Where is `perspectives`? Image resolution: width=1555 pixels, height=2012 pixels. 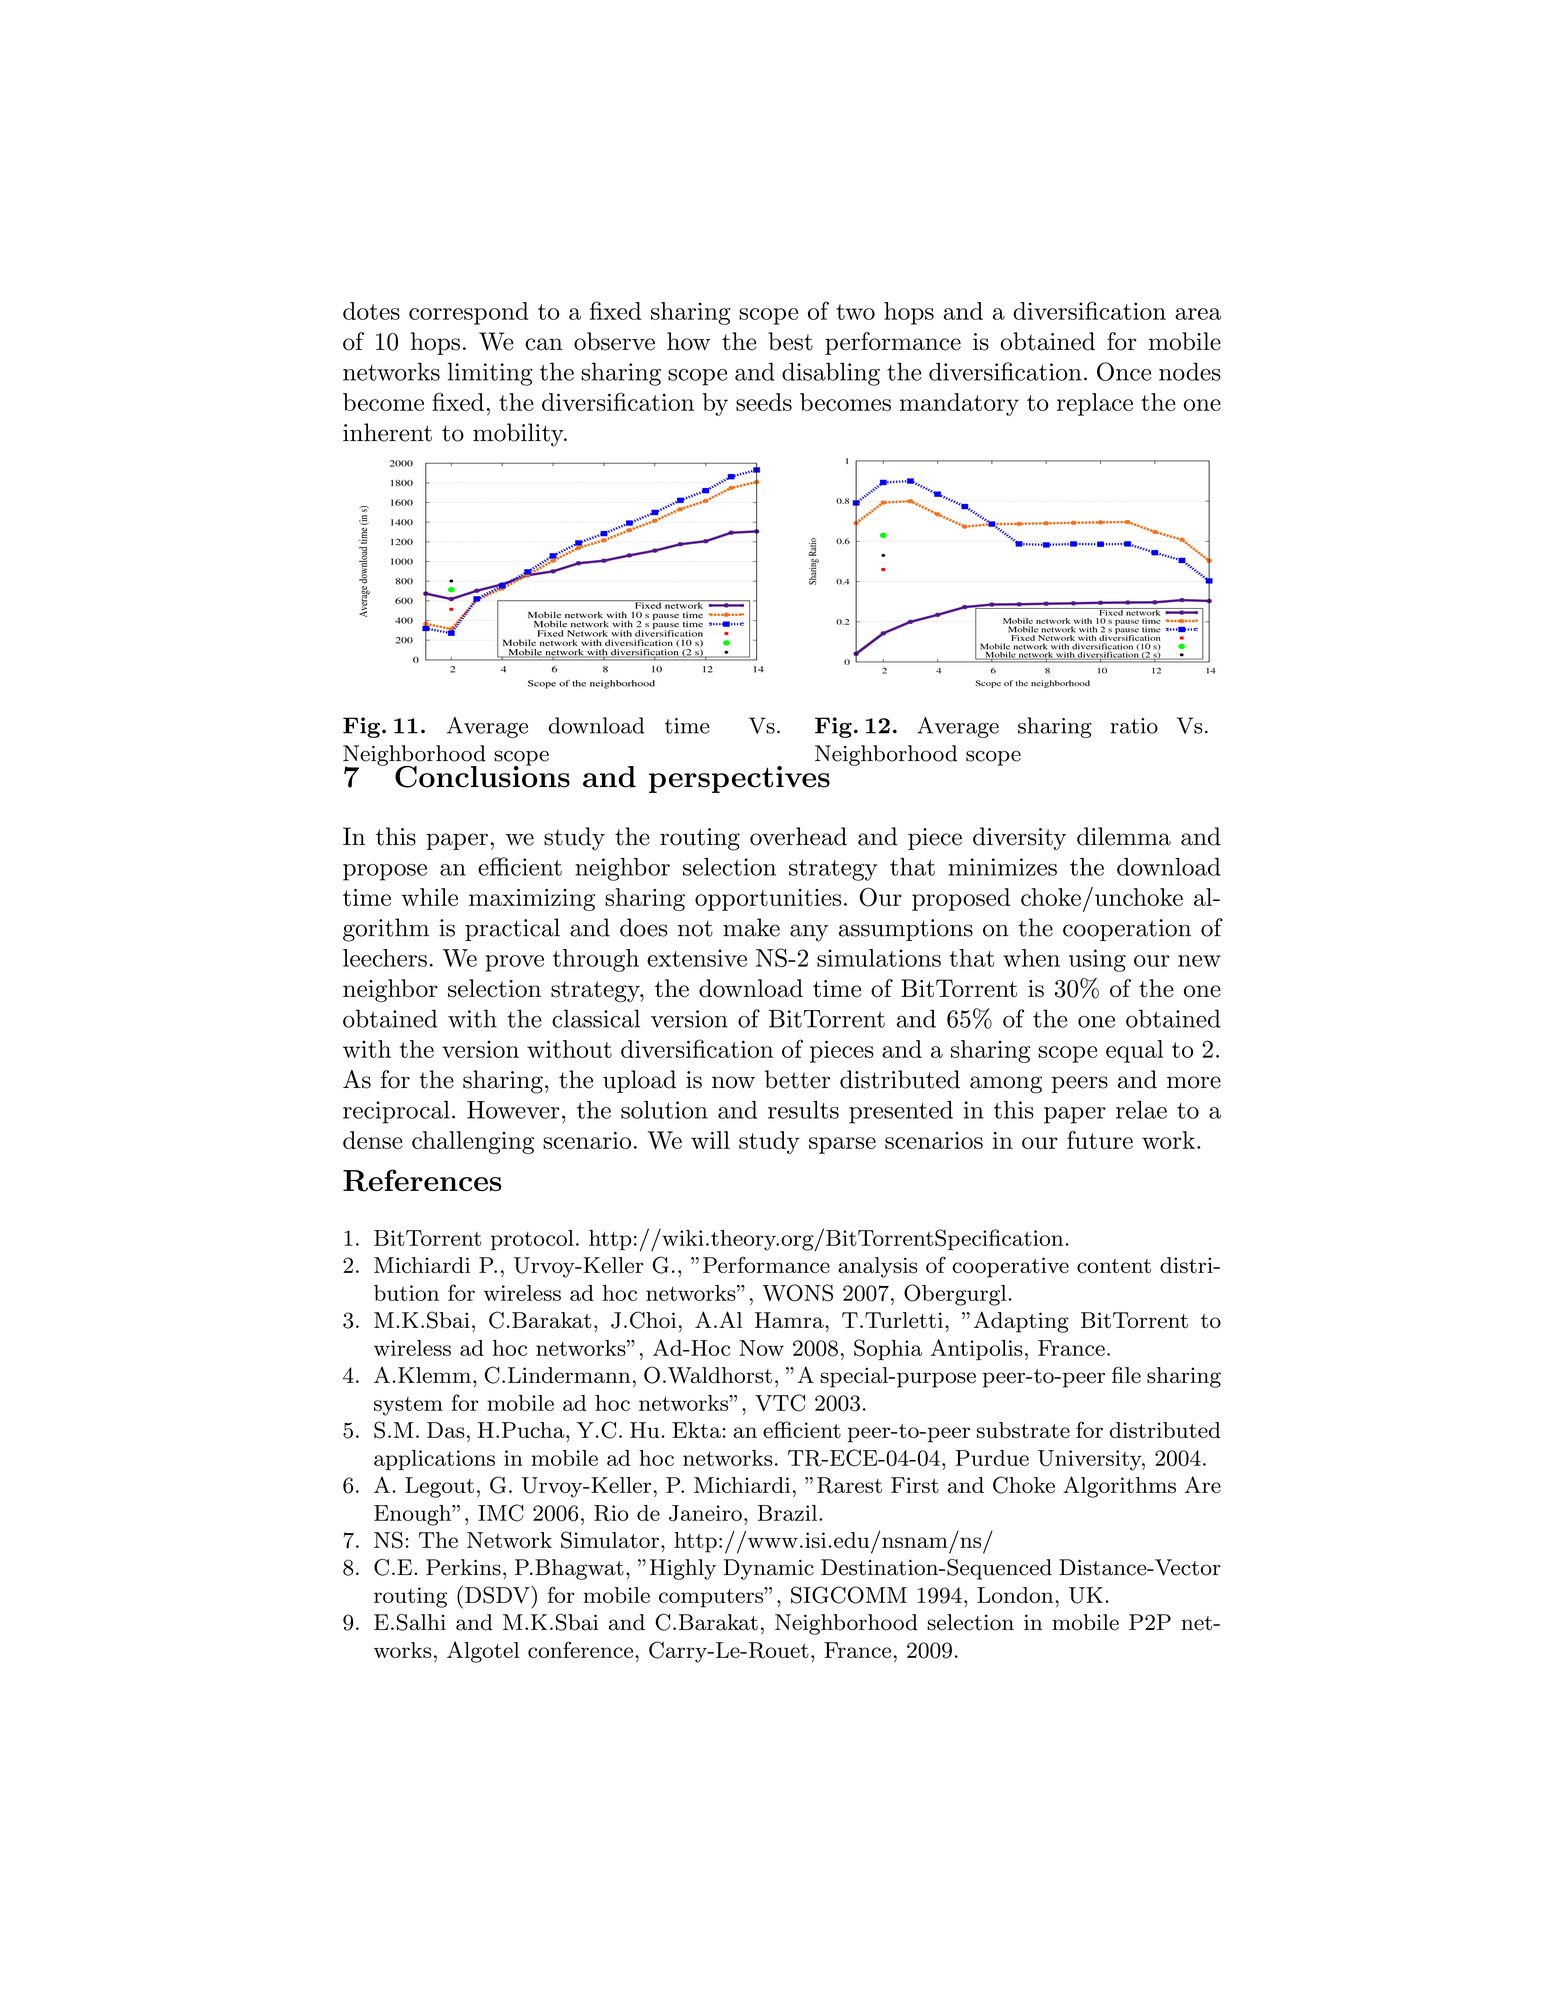 perspectives is located at coordinates (739, 779).
